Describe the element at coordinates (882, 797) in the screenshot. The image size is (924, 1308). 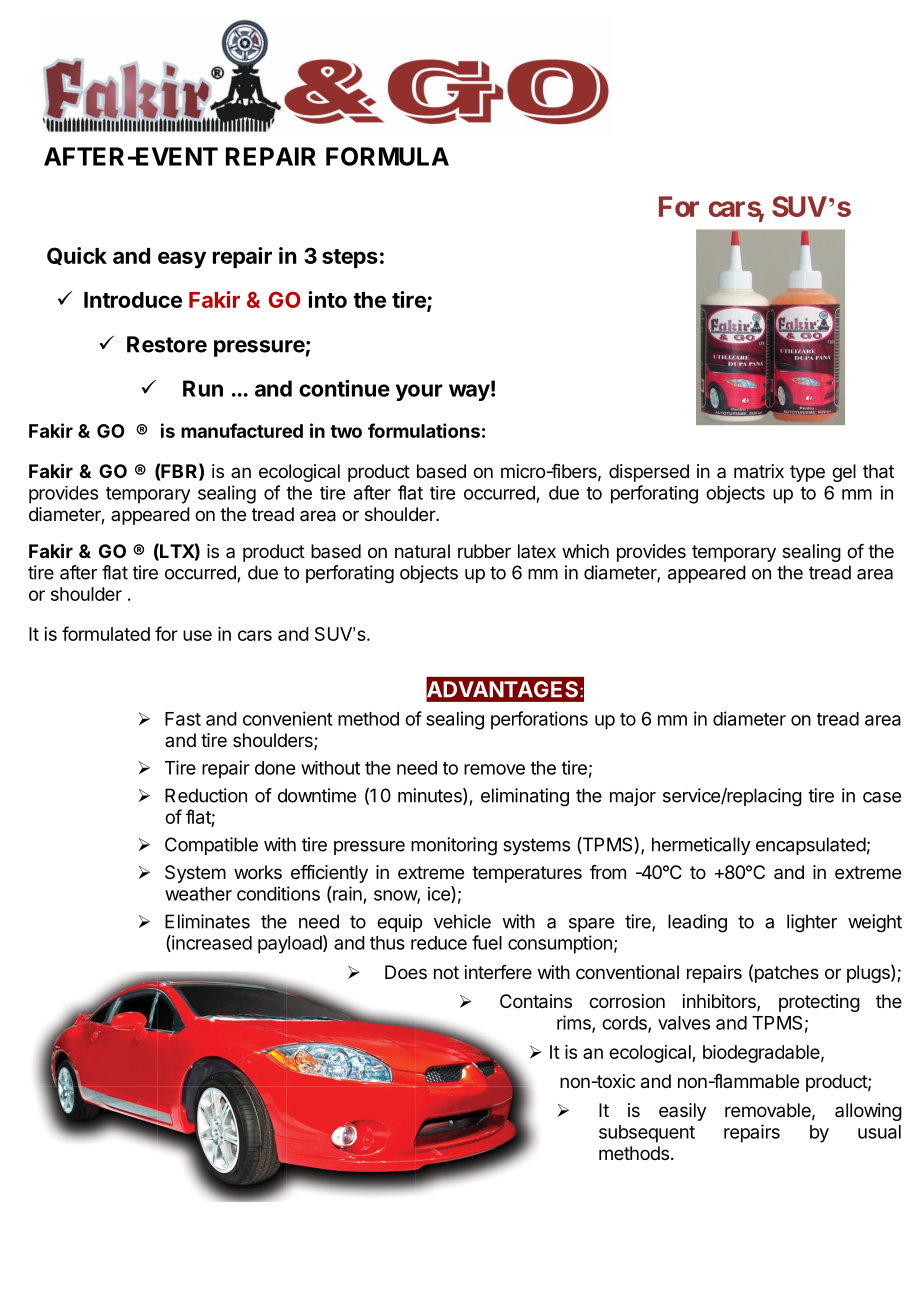
I see `case` at that location.
